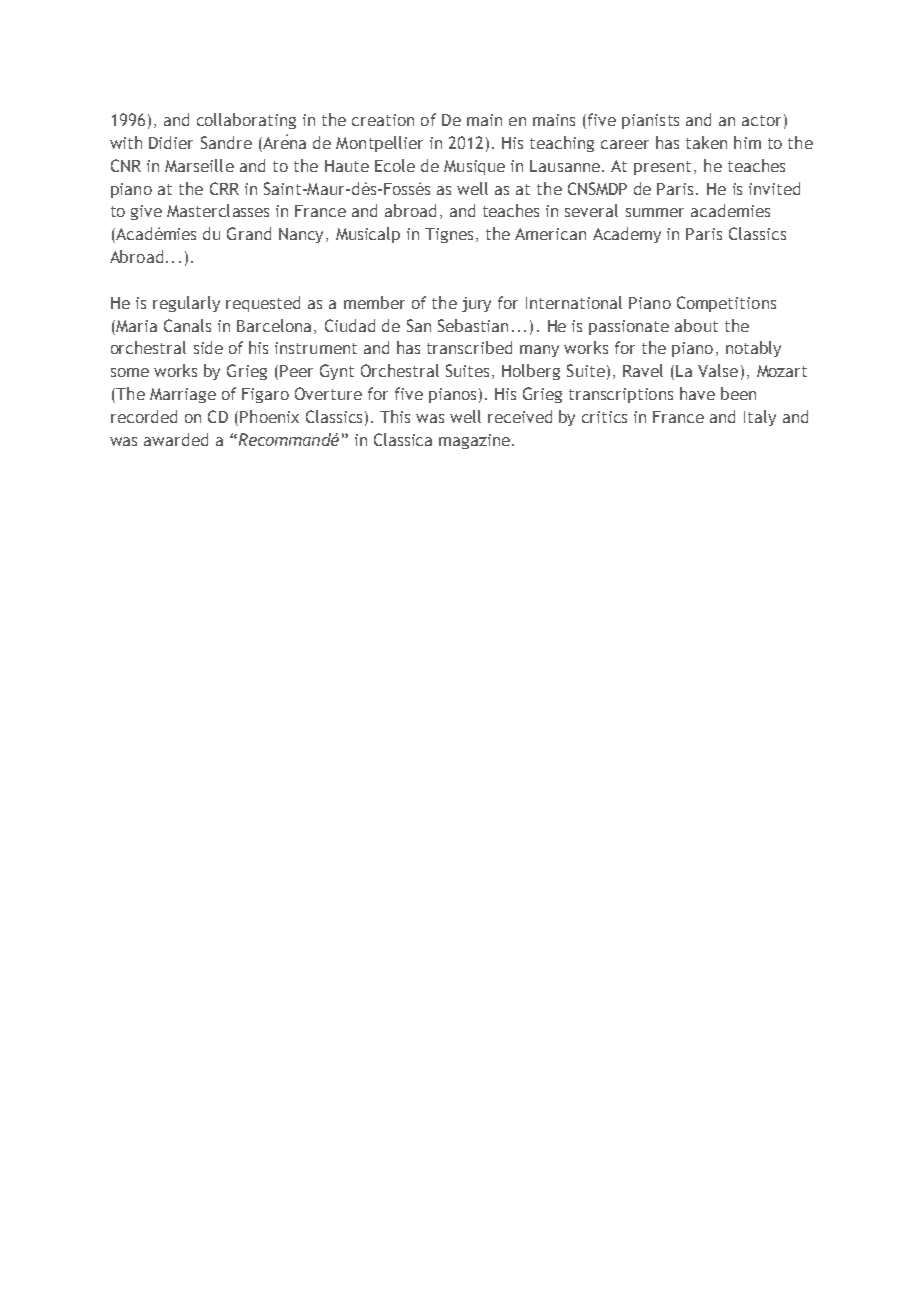 Image resolution: width=924 pixels, height=1308 pixels. I want to click on summer, so click(655, 212).
